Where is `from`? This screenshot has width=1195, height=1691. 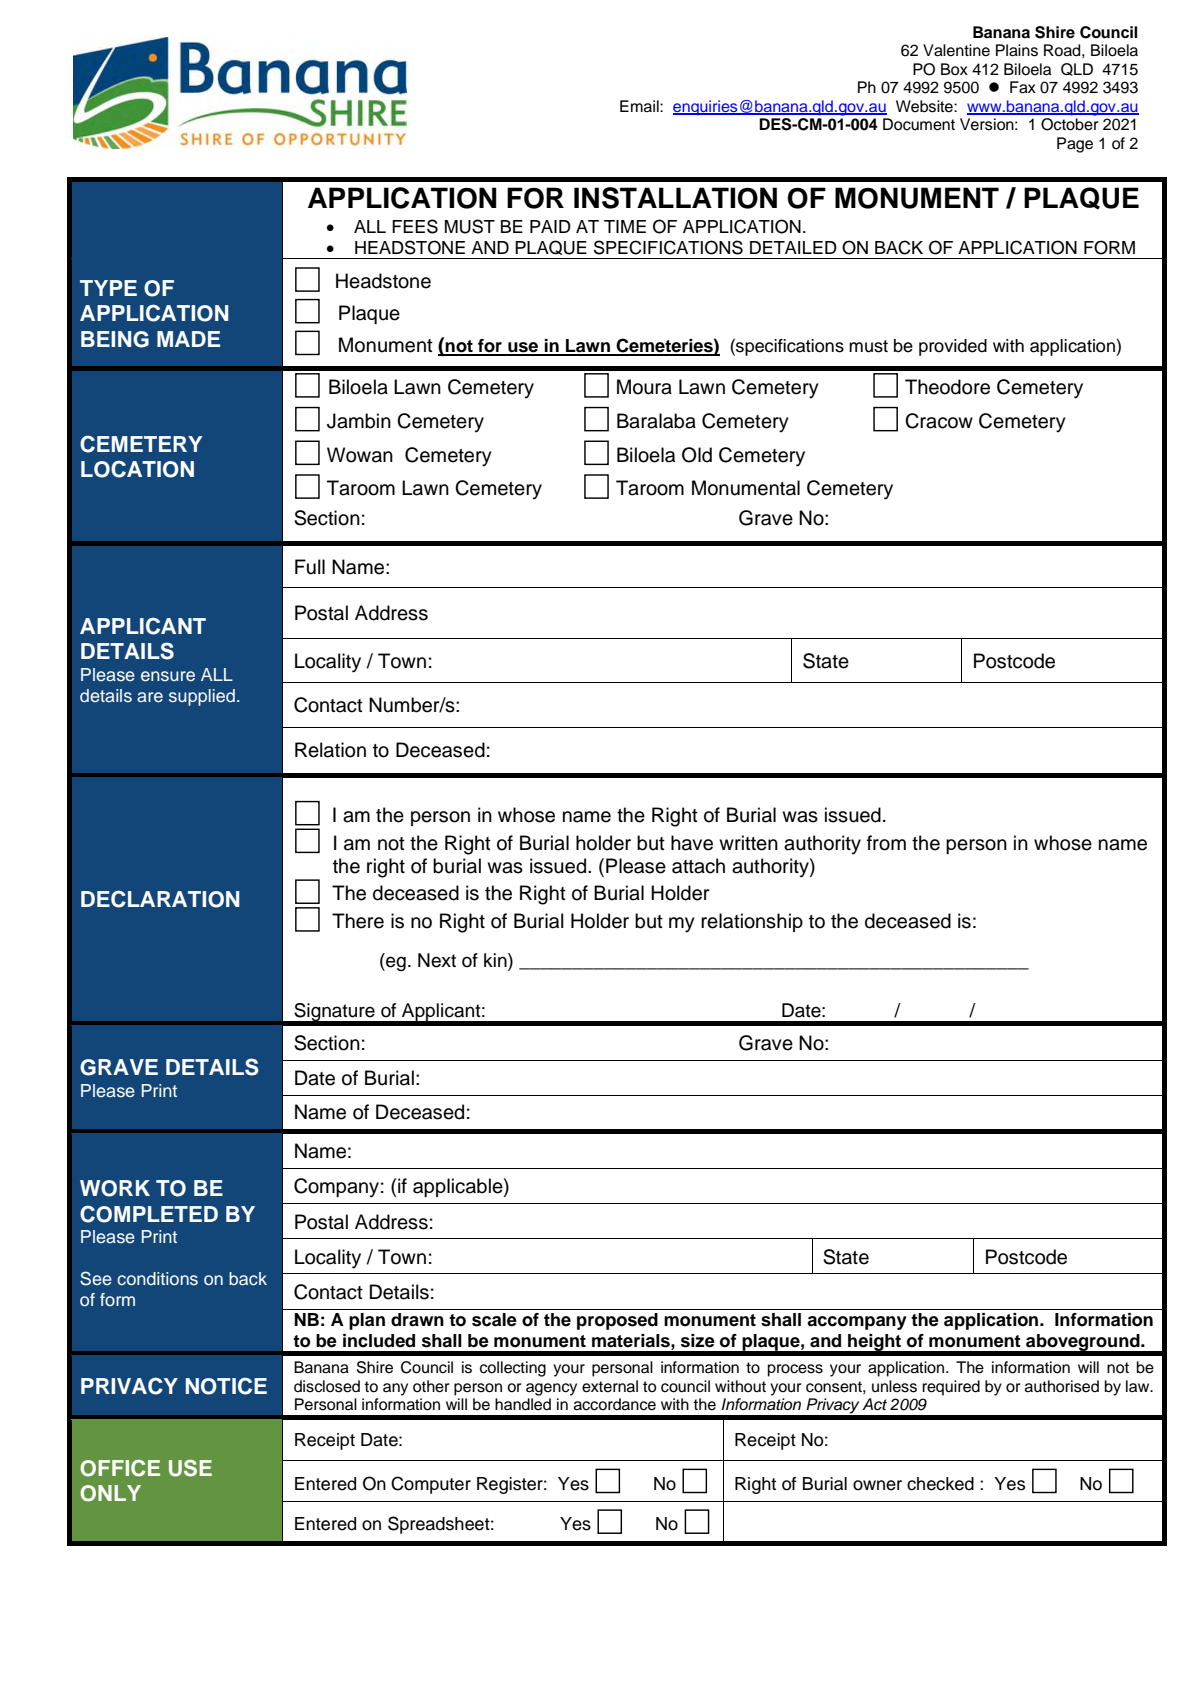
from is located at coordinates (886, 843).
